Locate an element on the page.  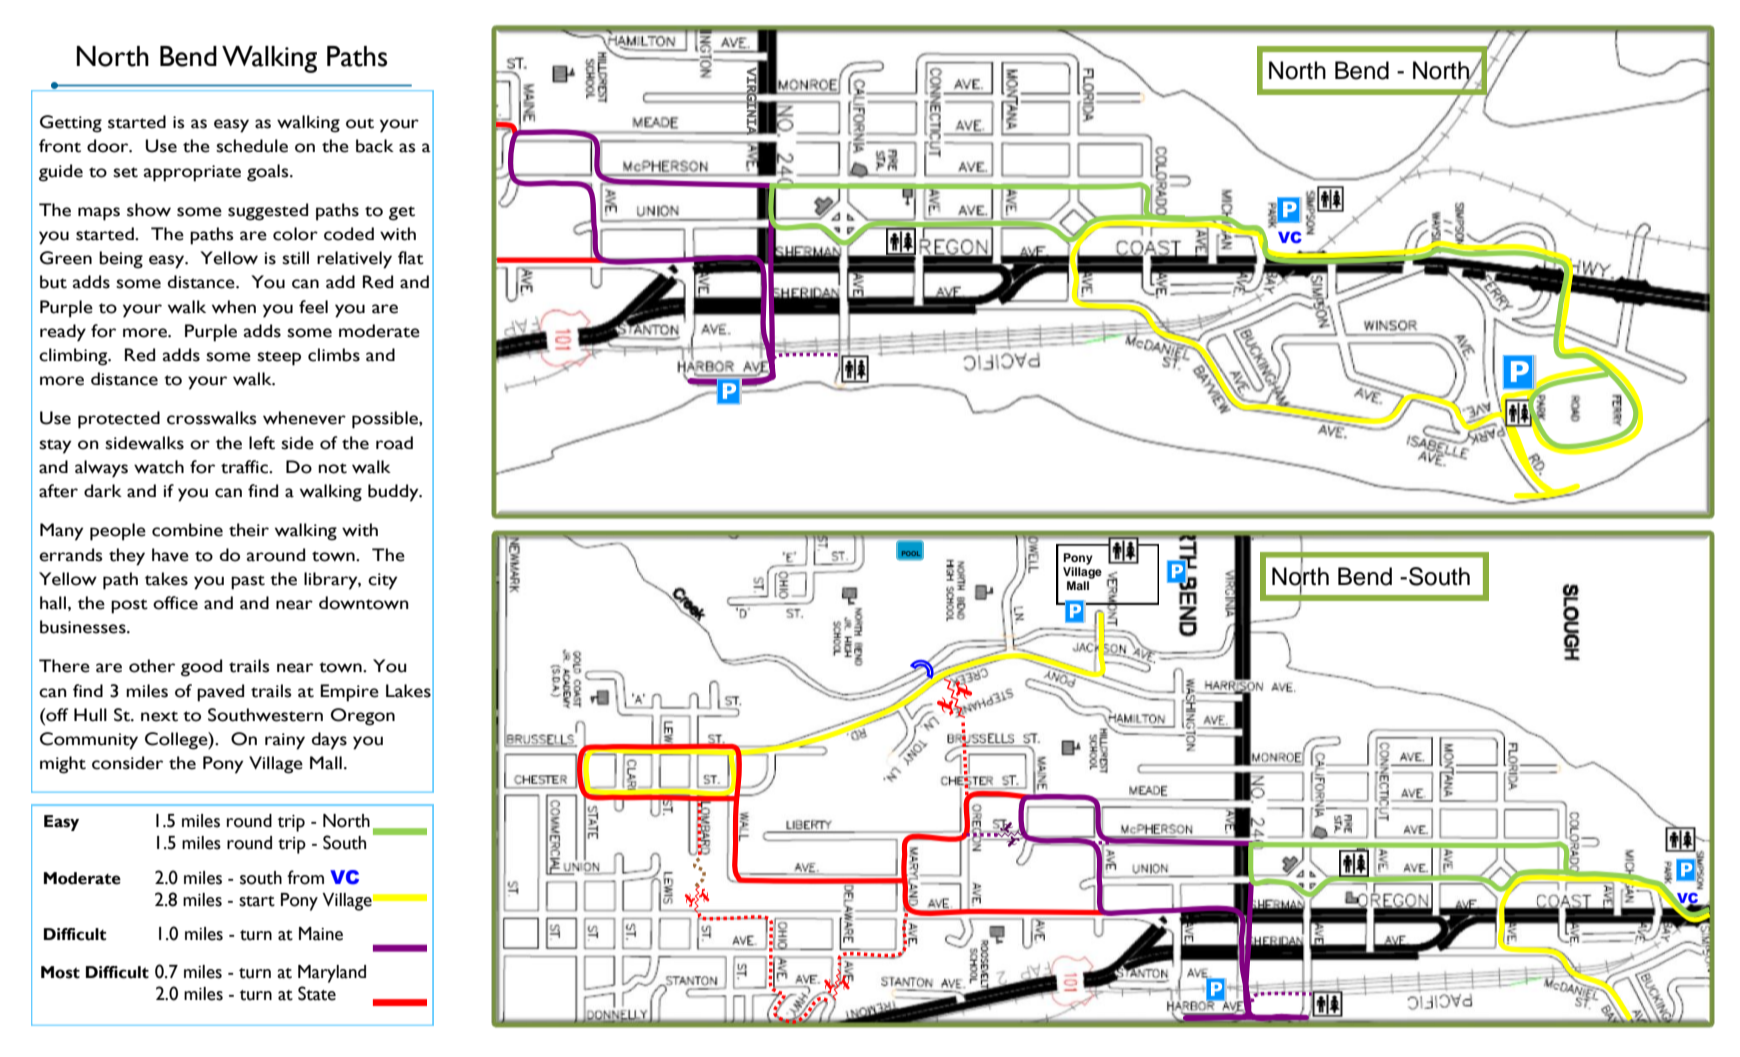
flat is located at coordinates (411, 258).
